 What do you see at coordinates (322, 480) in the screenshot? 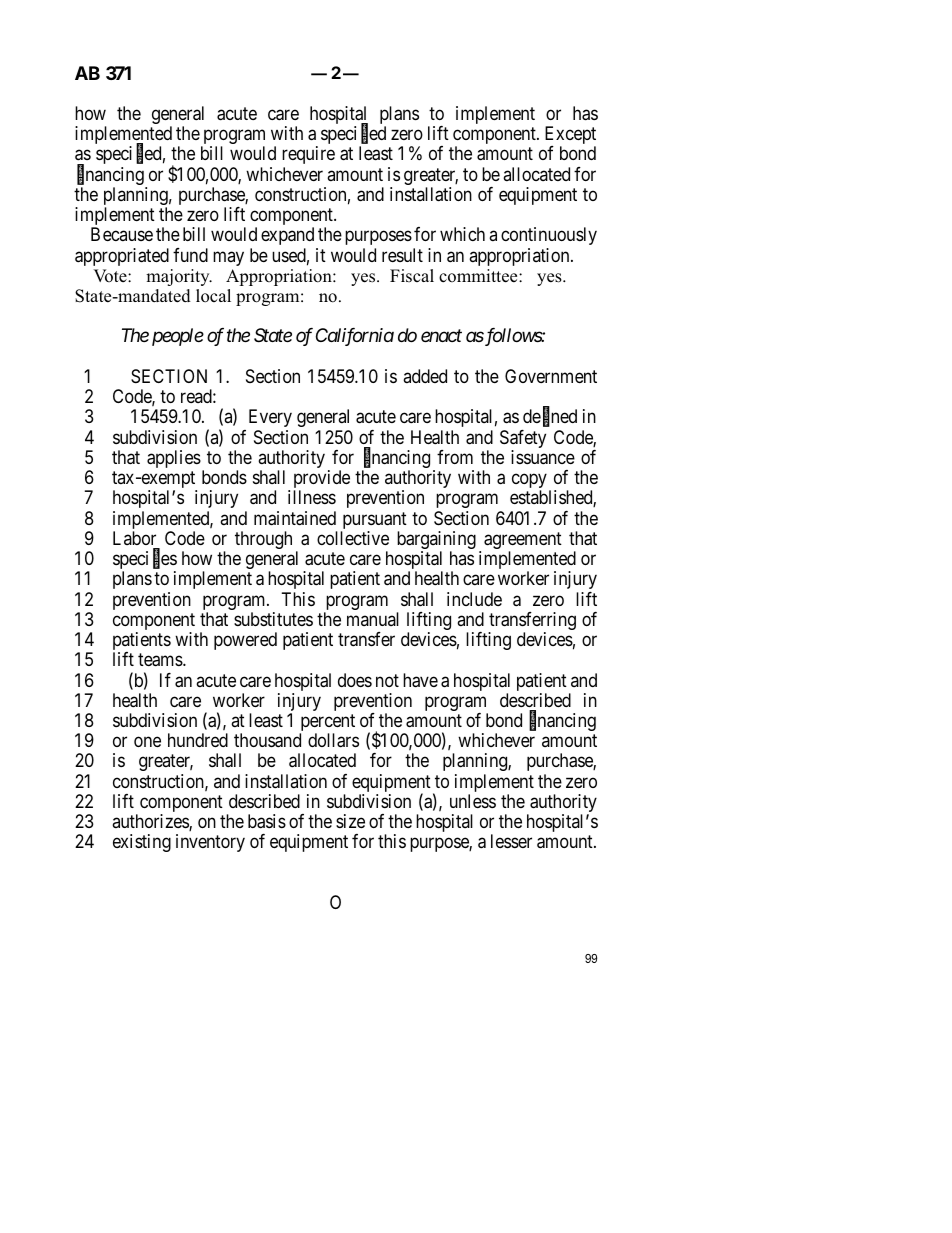
I see `provide` at bounding box center [322, 480].
